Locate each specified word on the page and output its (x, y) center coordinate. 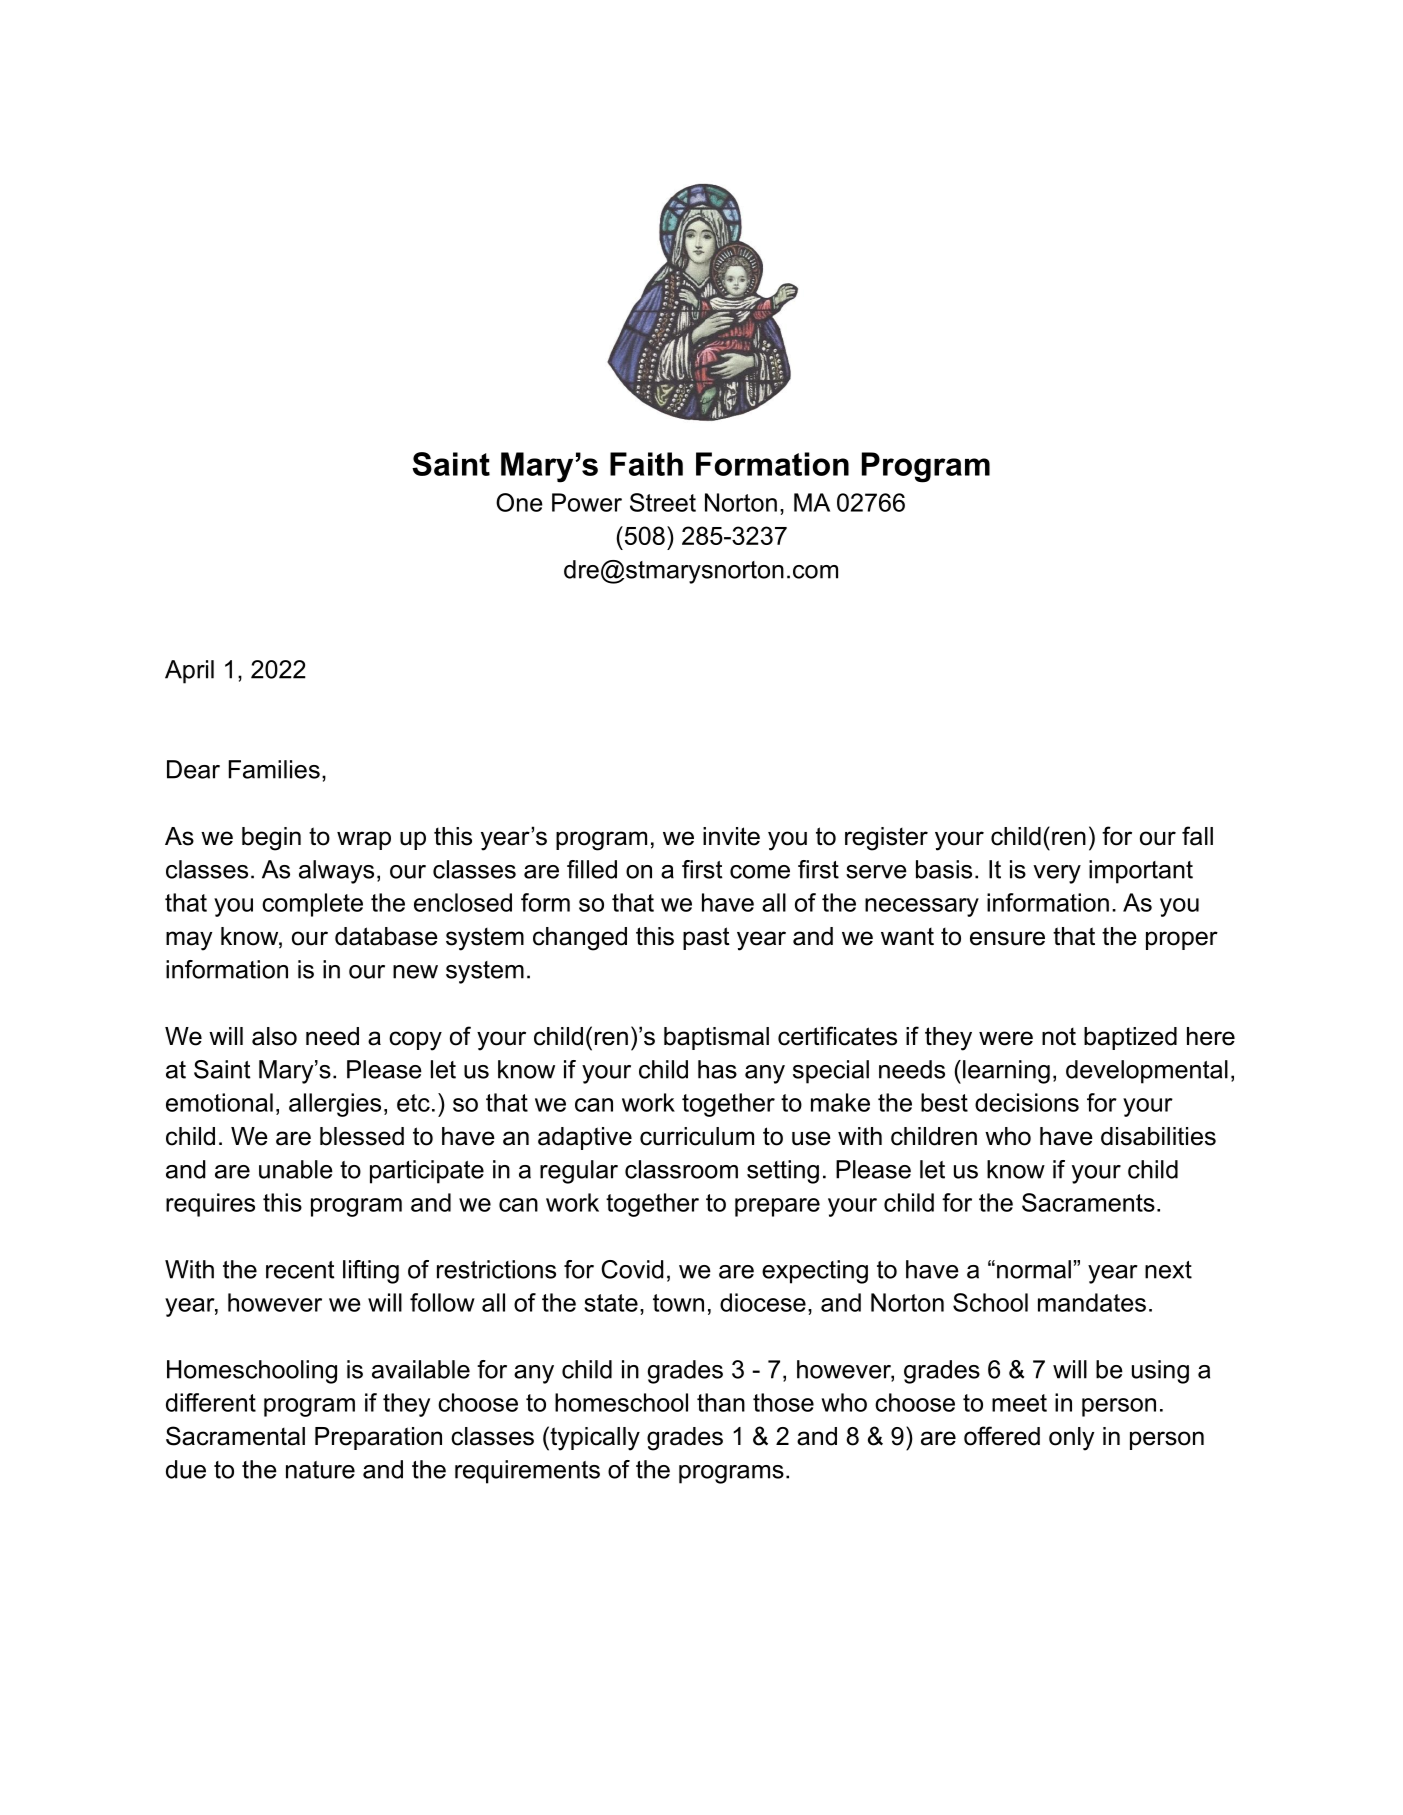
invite (731, 836)
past (706, 938)
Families (274, 769)
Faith (646, 464)
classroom (681, 1169)
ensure (1007, 938)
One (519, 502)
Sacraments (1088, 1202)
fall (1197, 836)
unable (296, 1169)
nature (320, 1470)
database (386, 936)
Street (663, 502)
